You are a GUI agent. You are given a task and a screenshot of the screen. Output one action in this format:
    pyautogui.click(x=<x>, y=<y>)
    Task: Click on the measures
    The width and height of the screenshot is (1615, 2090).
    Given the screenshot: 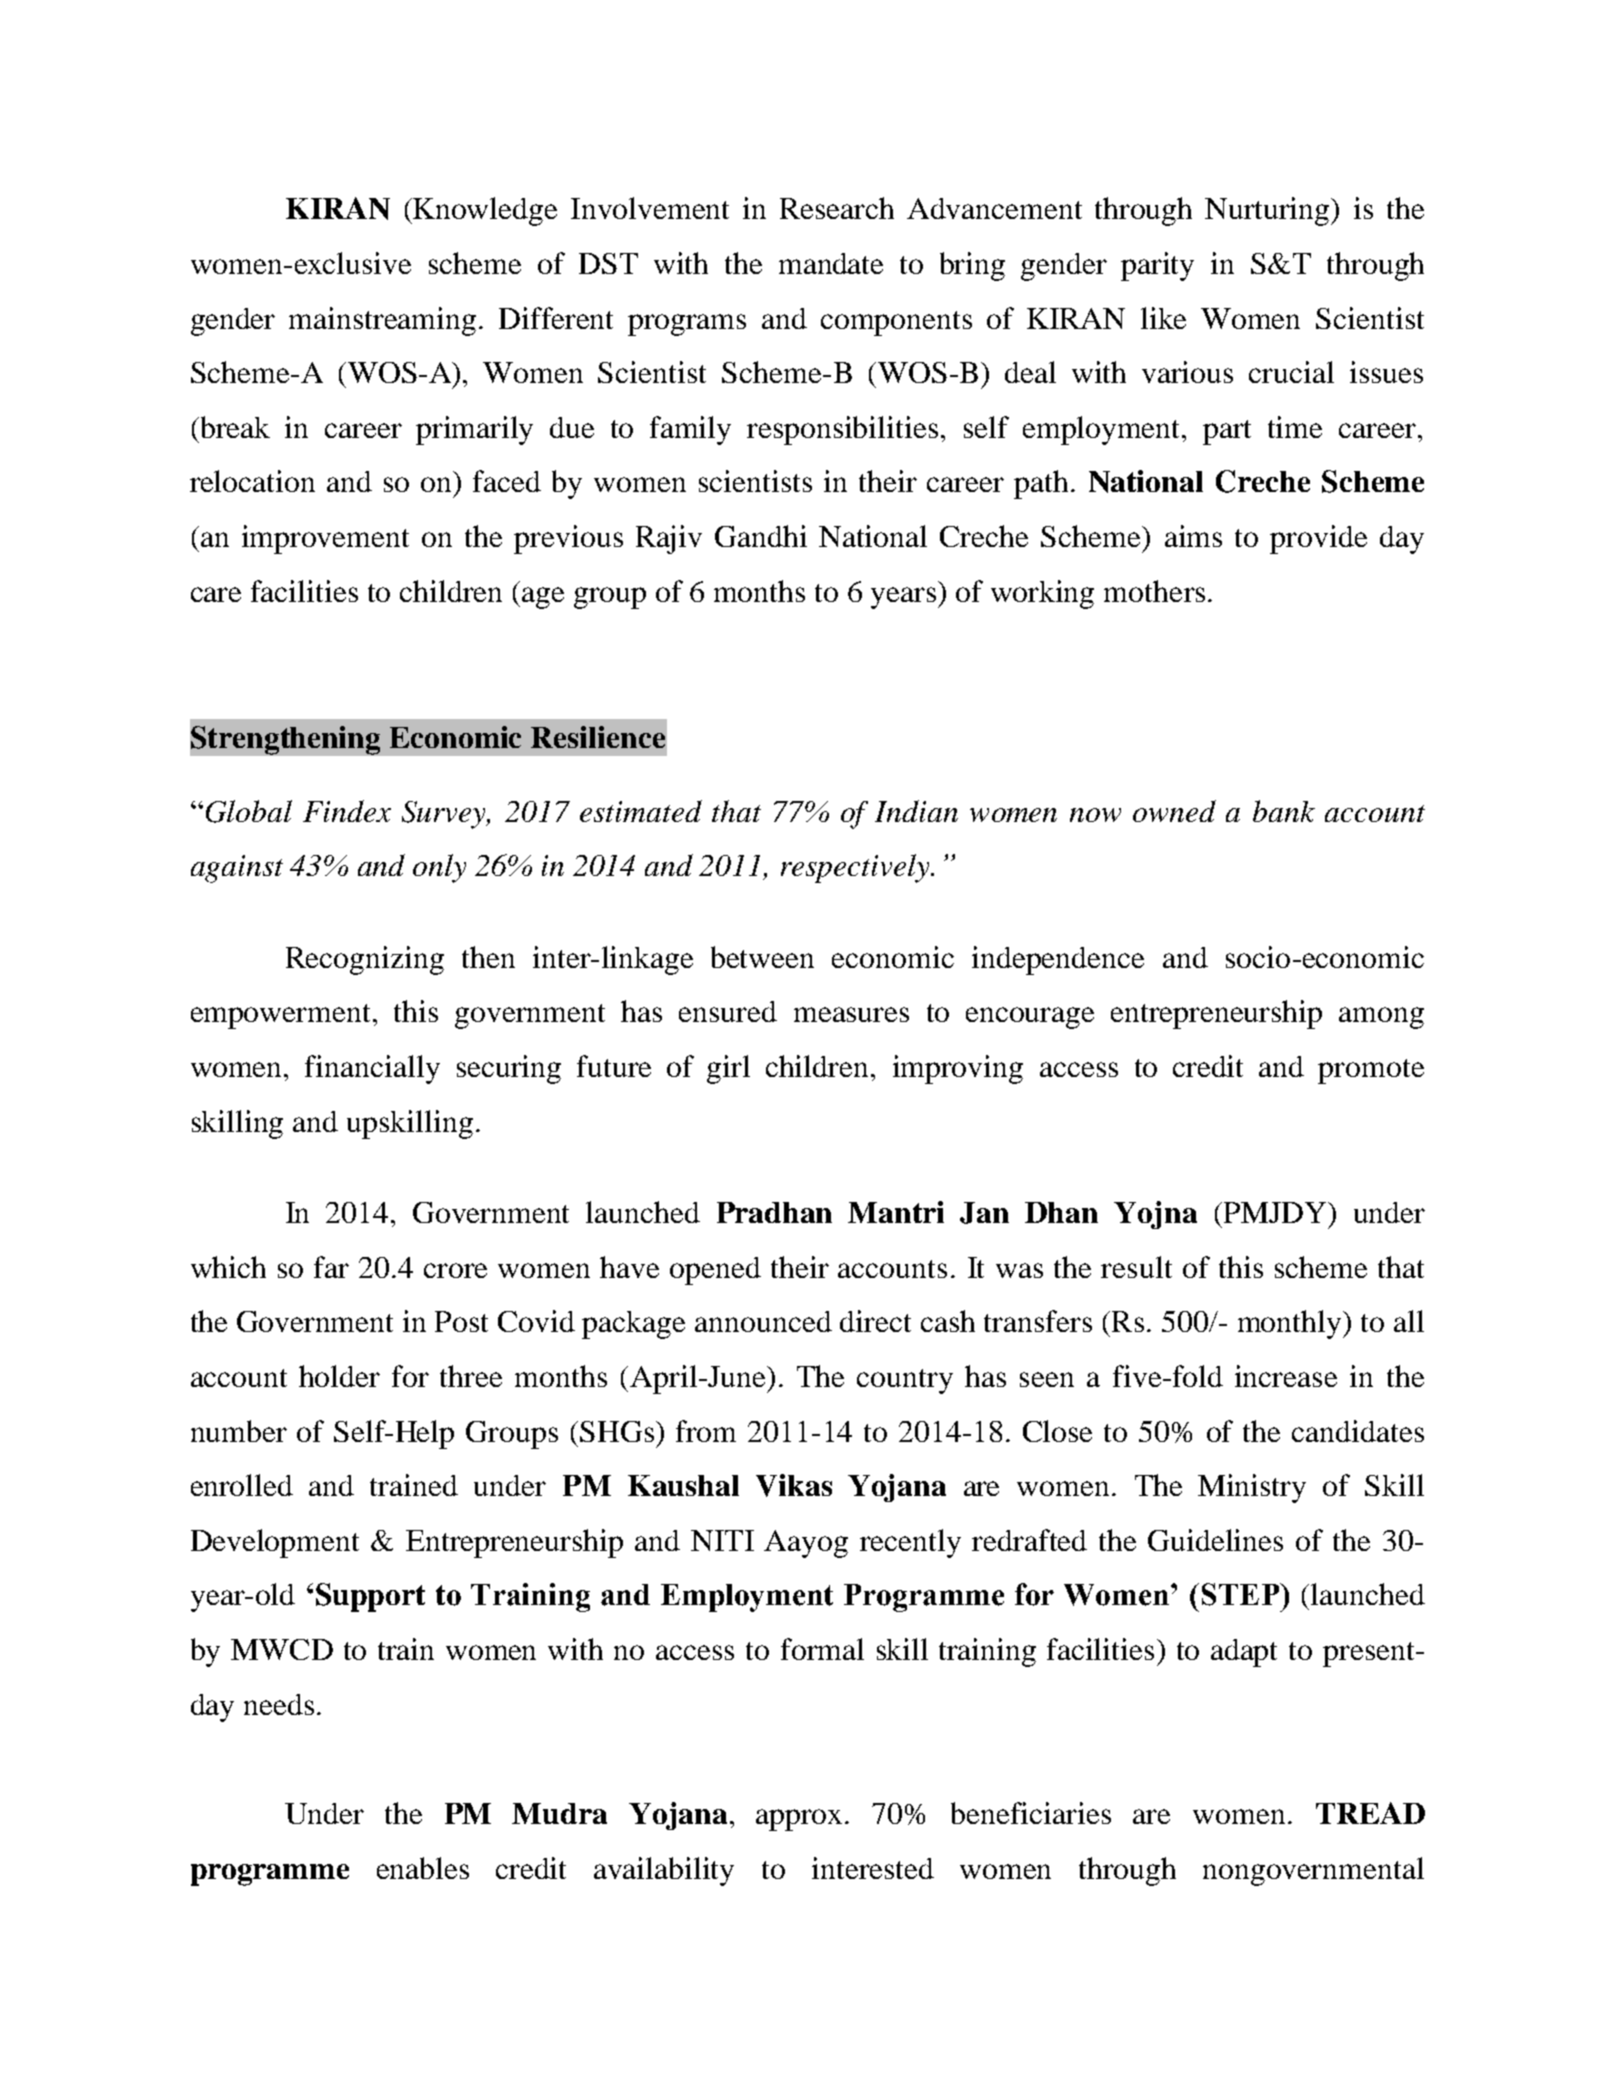 What is the action you would take?
    pyautogui.click(x=851, y=1014)
